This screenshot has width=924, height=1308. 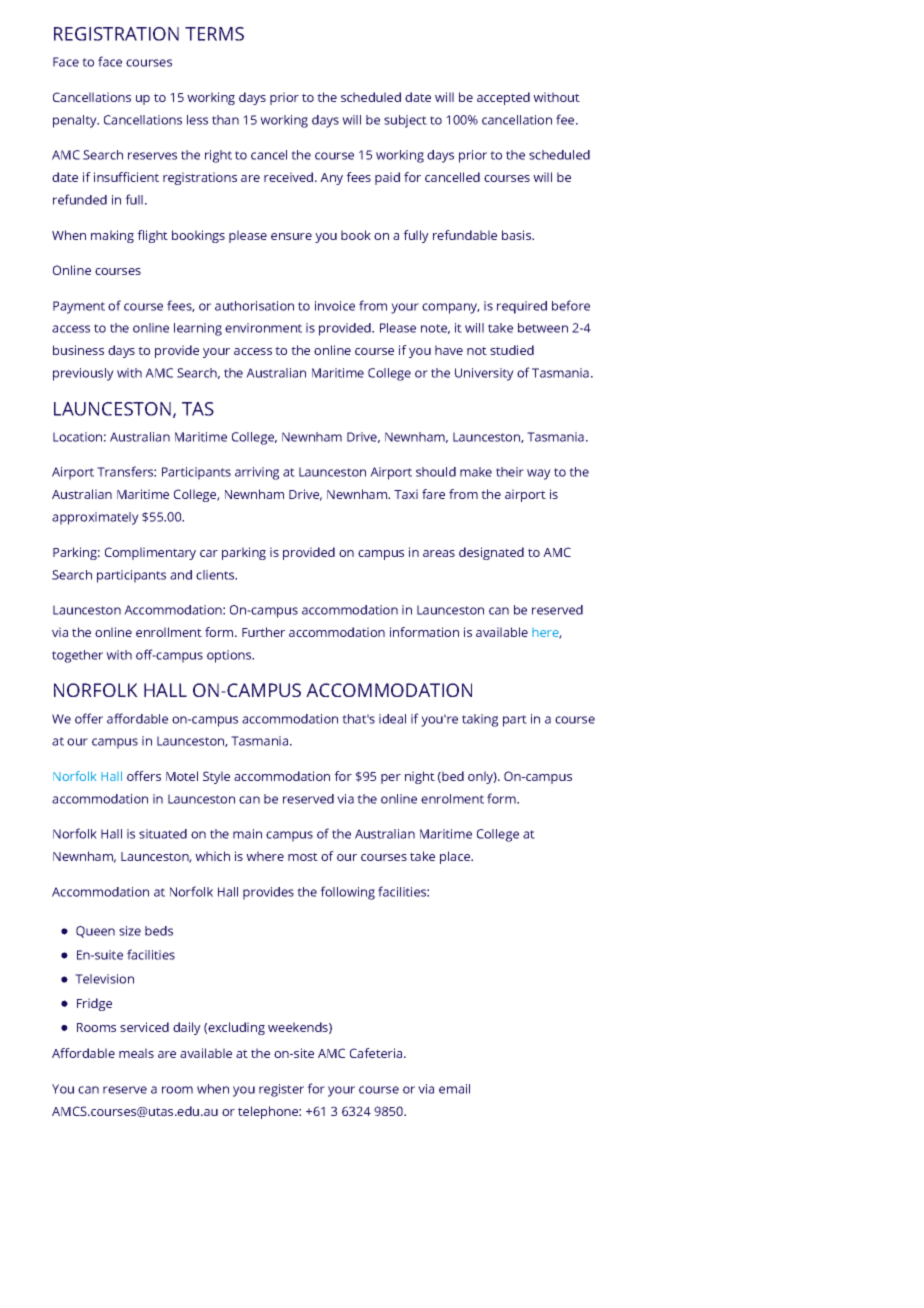 I want to click on most, so click(x=303, y=856).
